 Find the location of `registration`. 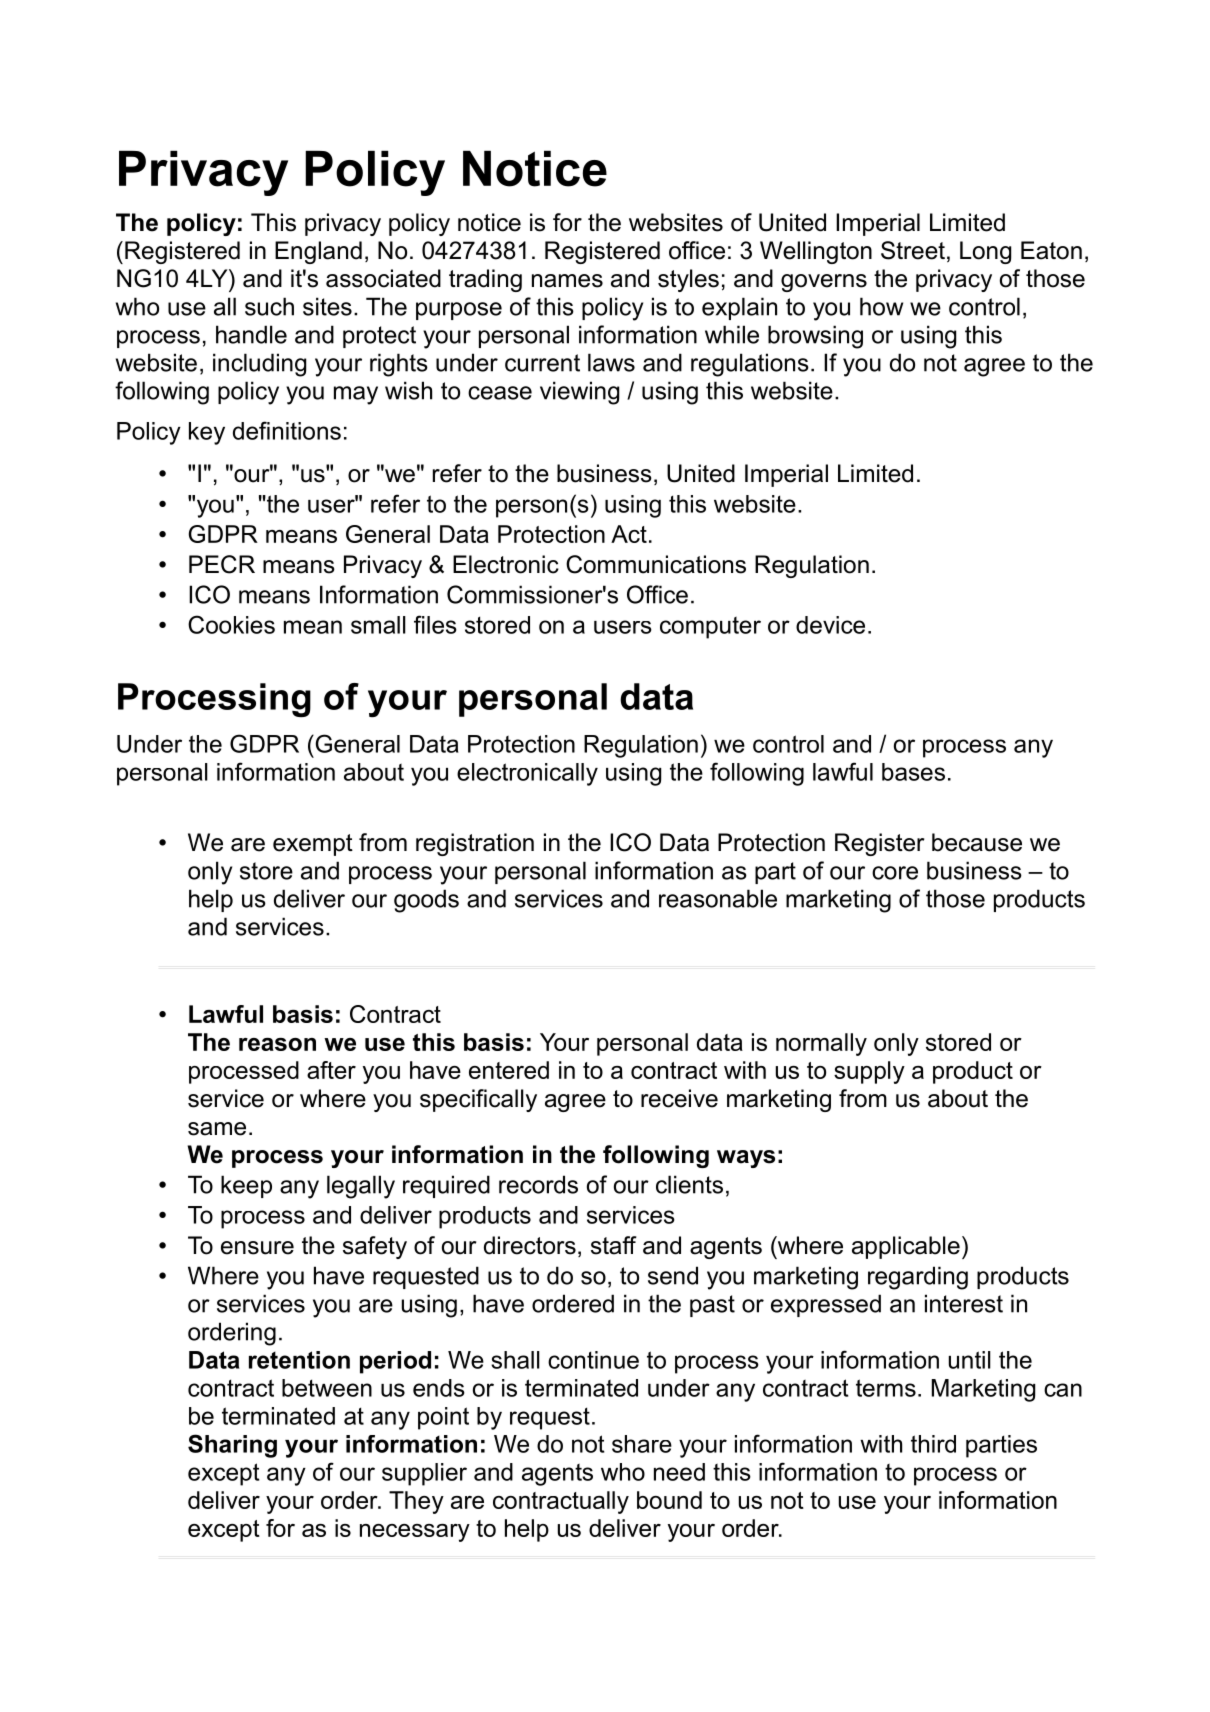

registration is located at coordinates (475, 844).
